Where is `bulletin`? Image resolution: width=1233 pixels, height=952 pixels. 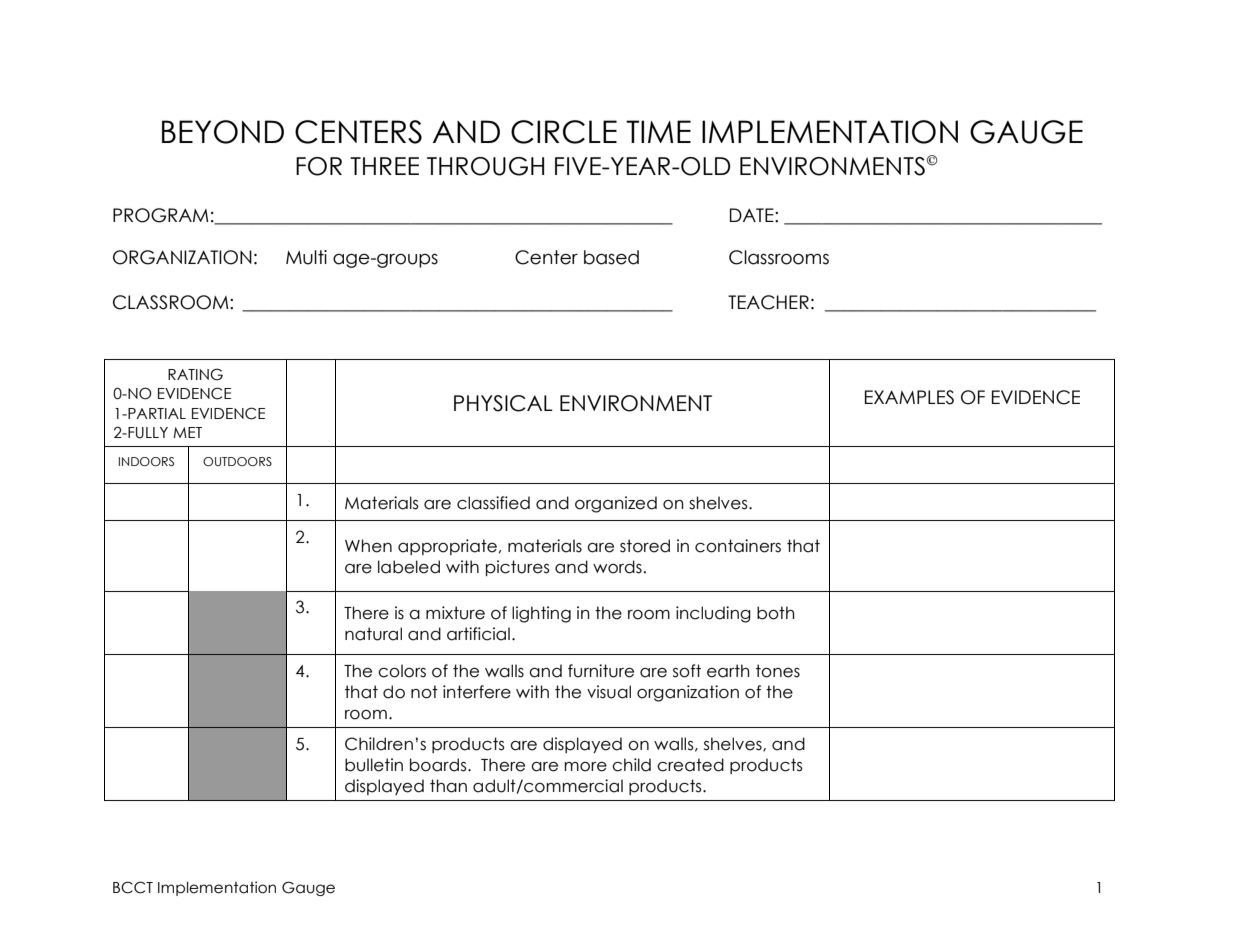
bulletin is located at coordinates (374, 765).
